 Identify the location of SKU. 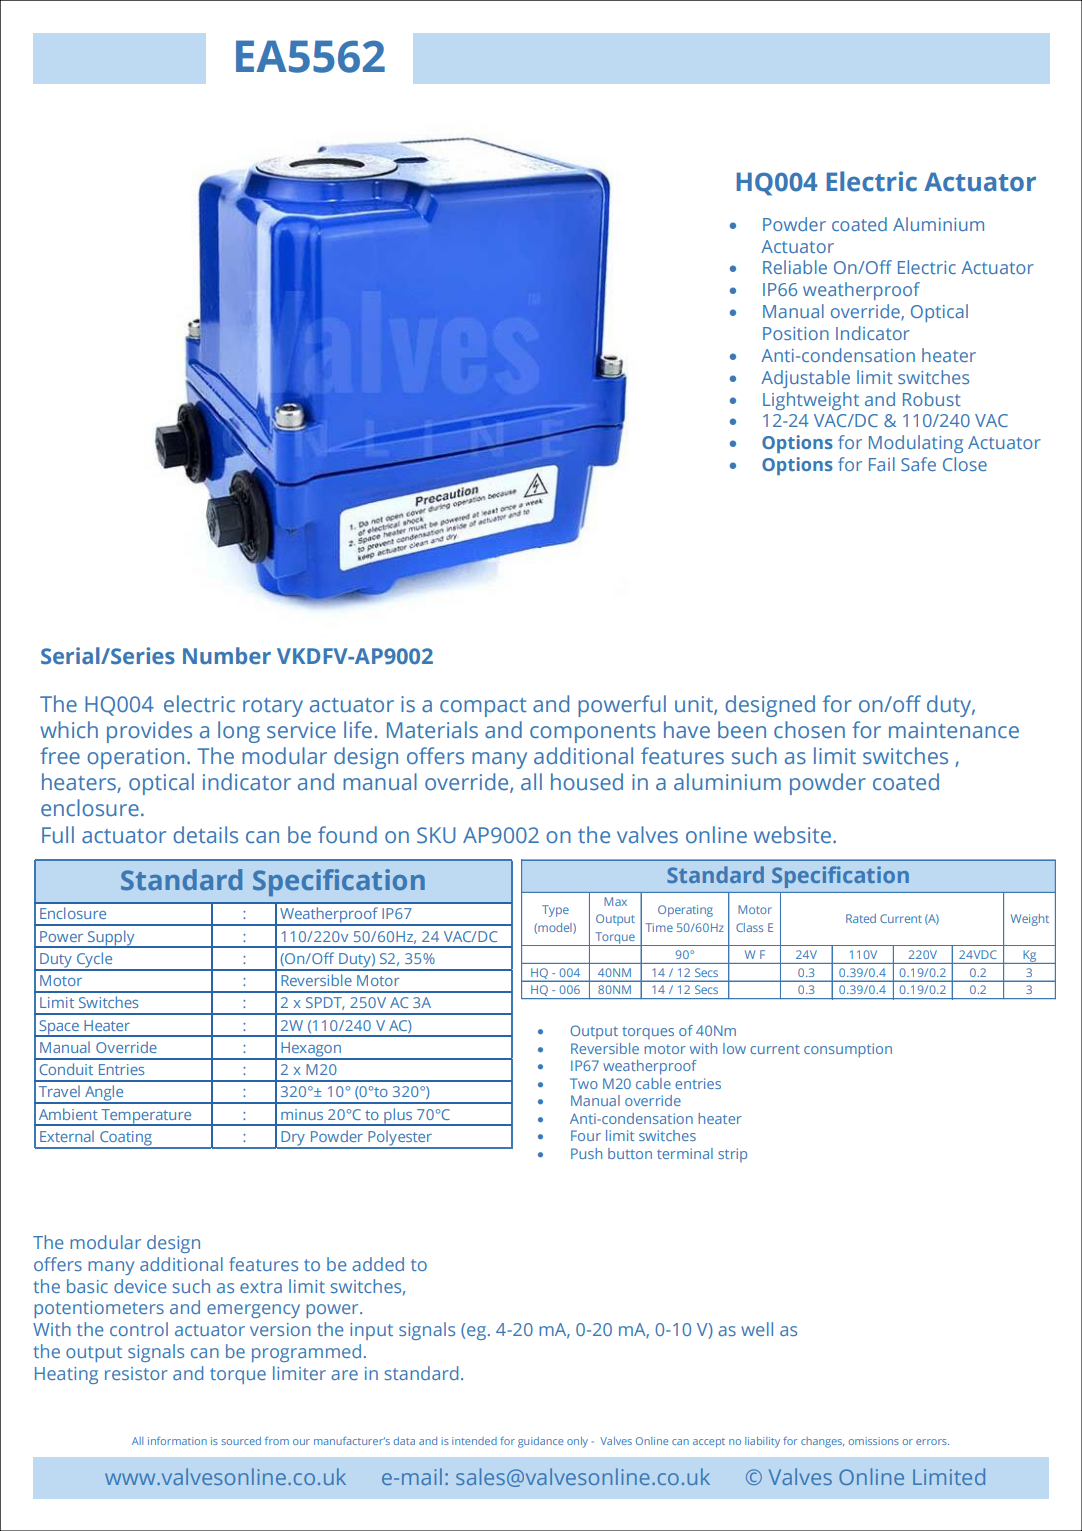
(436, 835).
